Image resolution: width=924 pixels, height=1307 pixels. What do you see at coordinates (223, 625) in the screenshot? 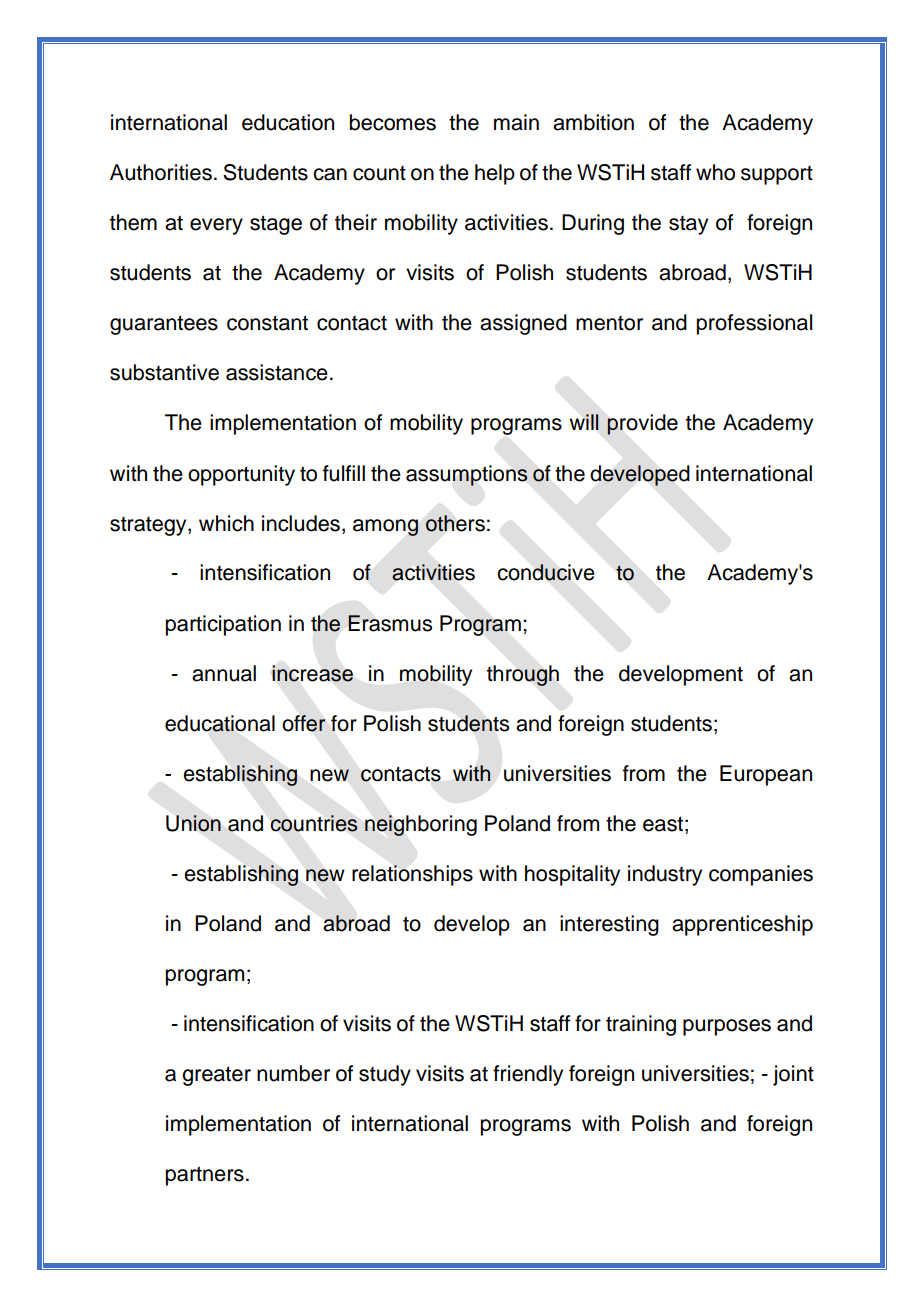
I see `participation` at bounding box center [223, 625].
